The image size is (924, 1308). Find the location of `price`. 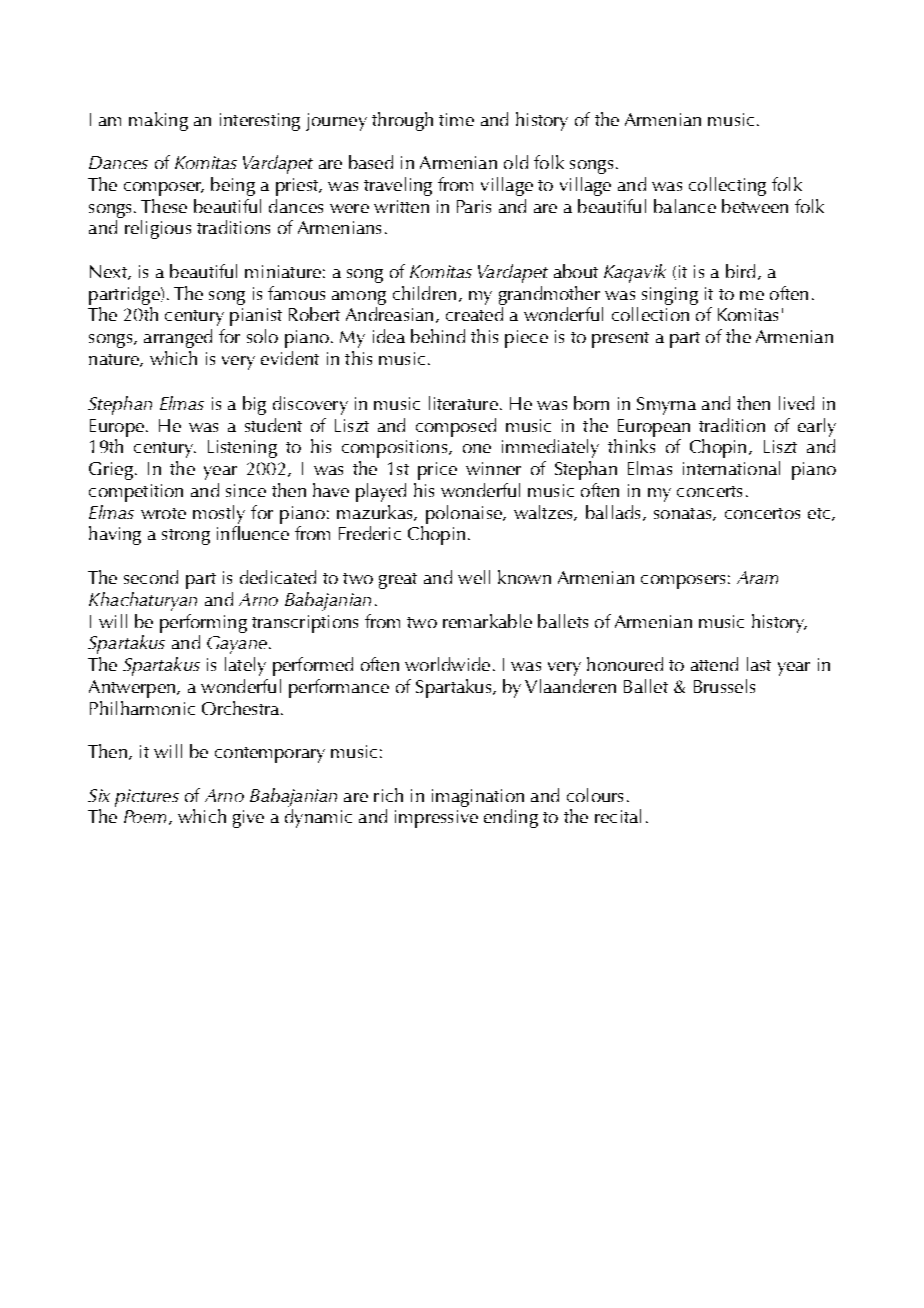

price is located at coordinates (437, 471).
